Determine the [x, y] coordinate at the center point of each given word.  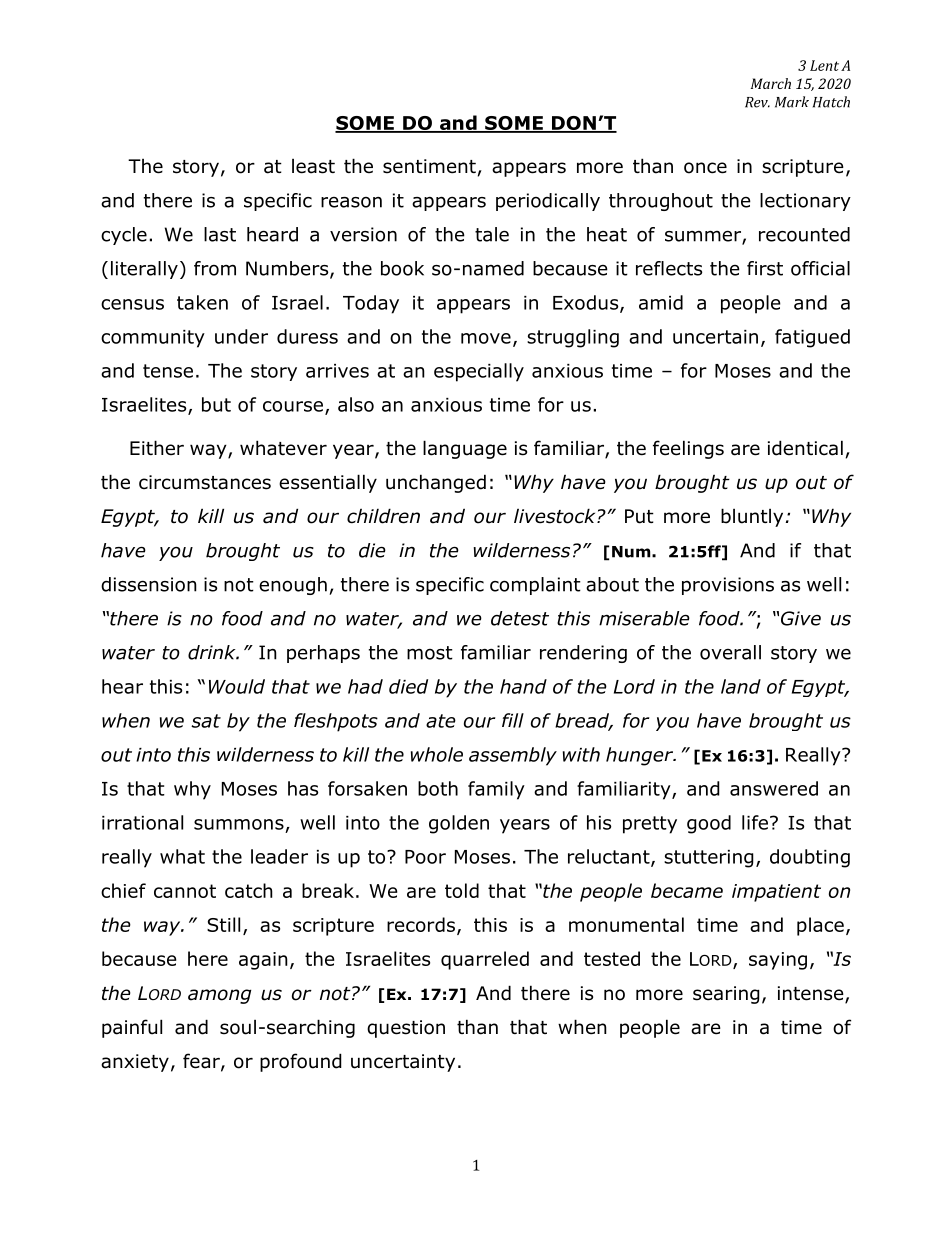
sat [206, 721]
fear [202, 1062]
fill [513, 720]
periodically [548, 202]
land [741, 686]
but [216, 404]
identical [805, 448]
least [313, 166]
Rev [757, 102]
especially [479, 372]
